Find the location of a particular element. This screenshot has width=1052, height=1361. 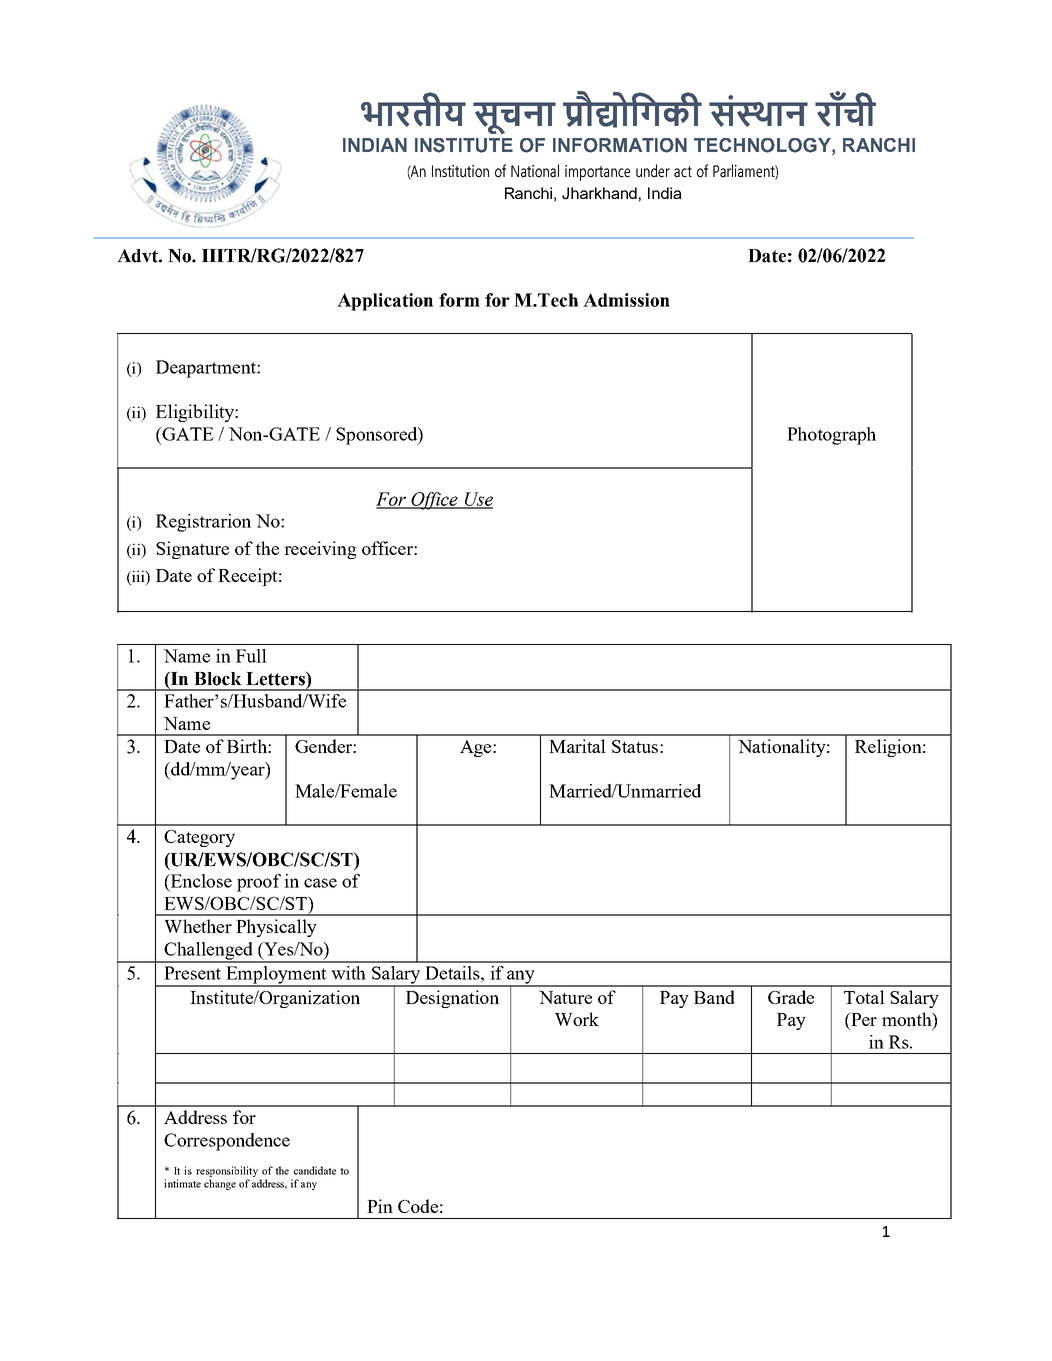

Application is located at coordinates (385, 302).
